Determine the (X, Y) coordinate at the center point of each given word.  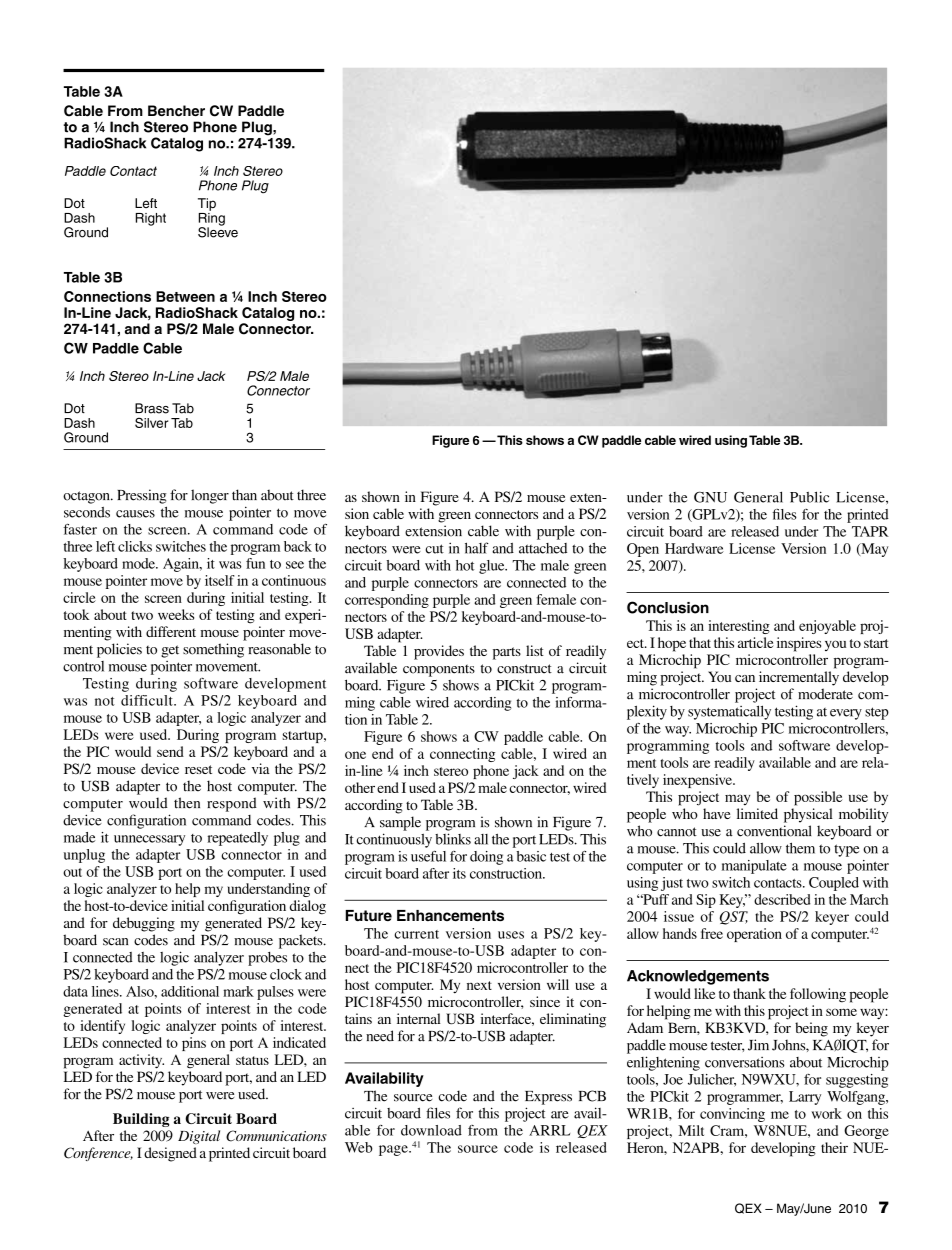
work (827, 1113)
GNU (710, 497)
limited (757, 813)
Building (141, 1120)
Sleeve (218, 231)
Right (151, 219)
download (431, 1130)
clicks (135, 546)
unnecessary (149, 840)
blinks (453, 839)
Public (809, 497)
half (477, 548)
